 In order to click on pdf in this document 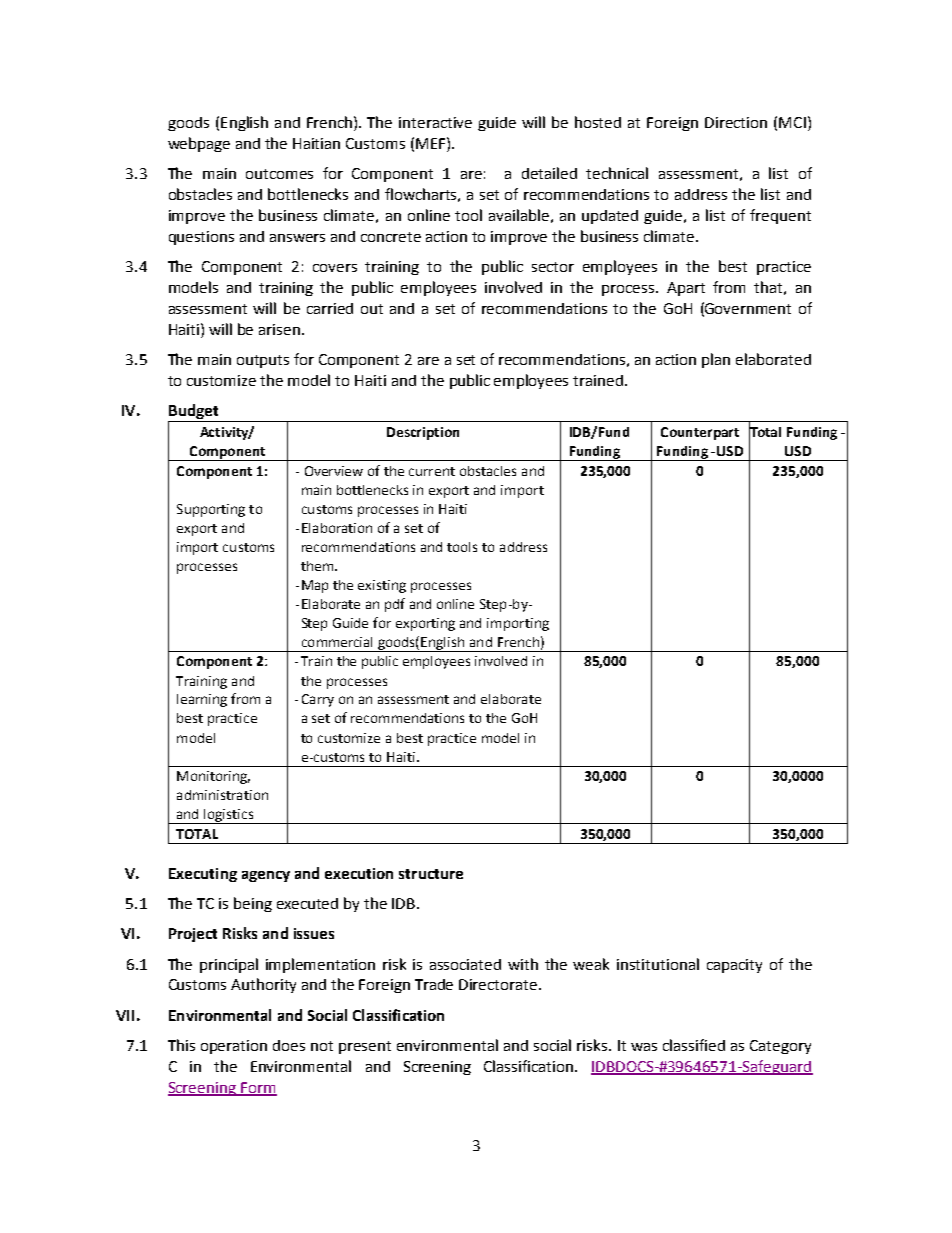, I will do `click(395, 605)`.
